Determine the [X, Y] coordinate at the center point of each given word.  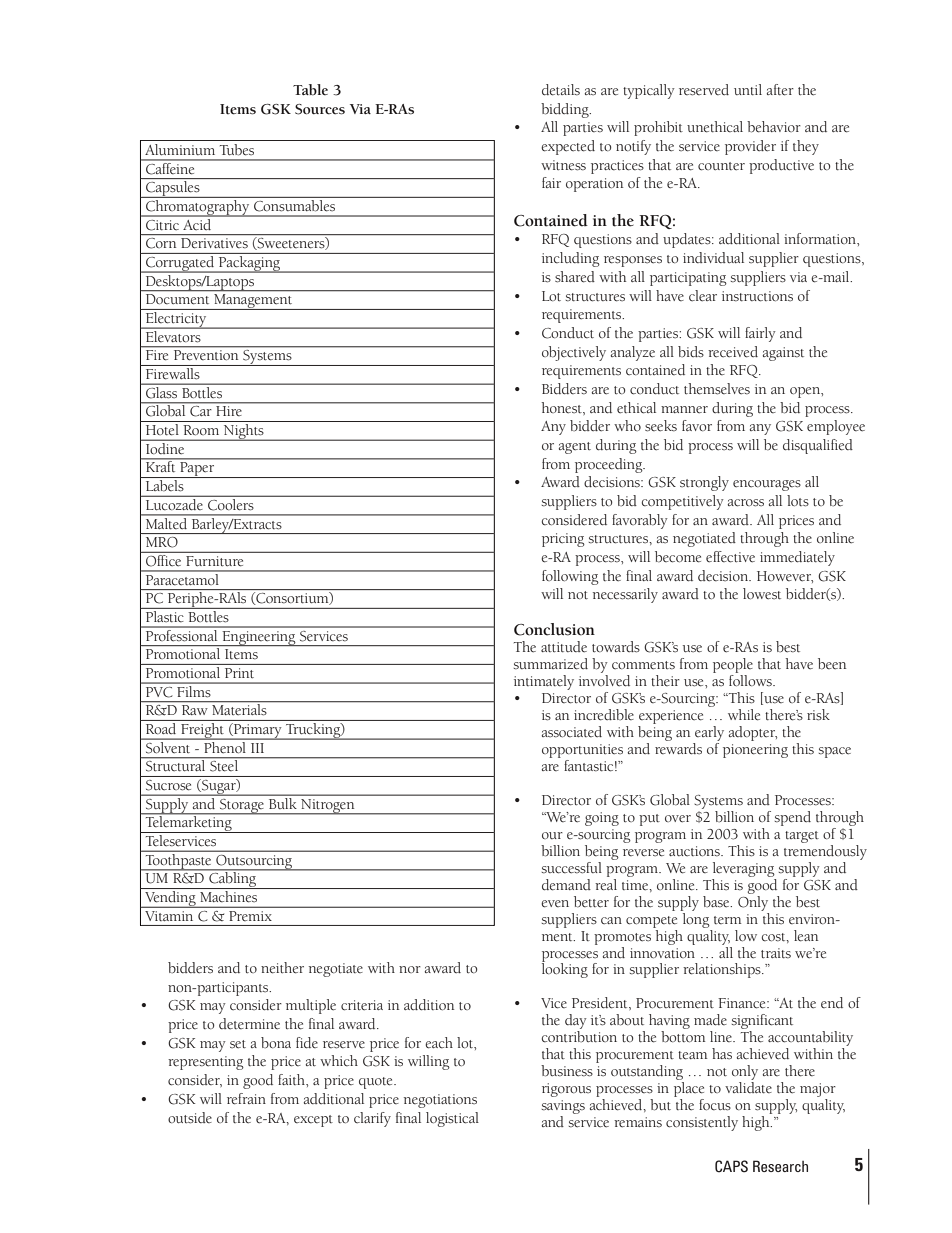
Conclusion [554, 629]
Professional [181, 634]
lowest [762, 593]
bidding [566, 110]
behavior [774, 127]
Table [310, 90]
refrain [246, 1099]
